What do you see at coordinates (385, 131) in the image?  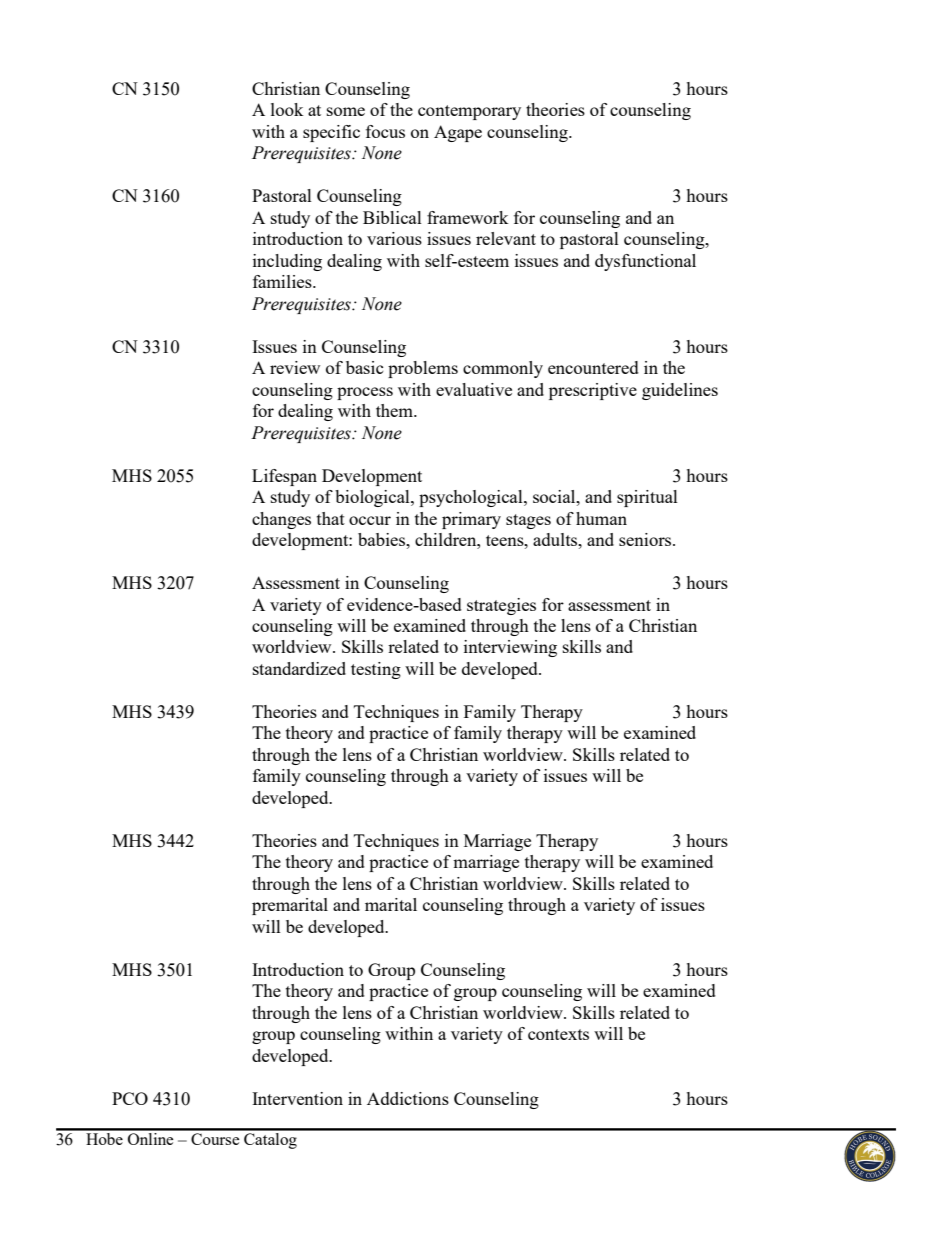 I see `focus` at bounding box center [385, 131].
